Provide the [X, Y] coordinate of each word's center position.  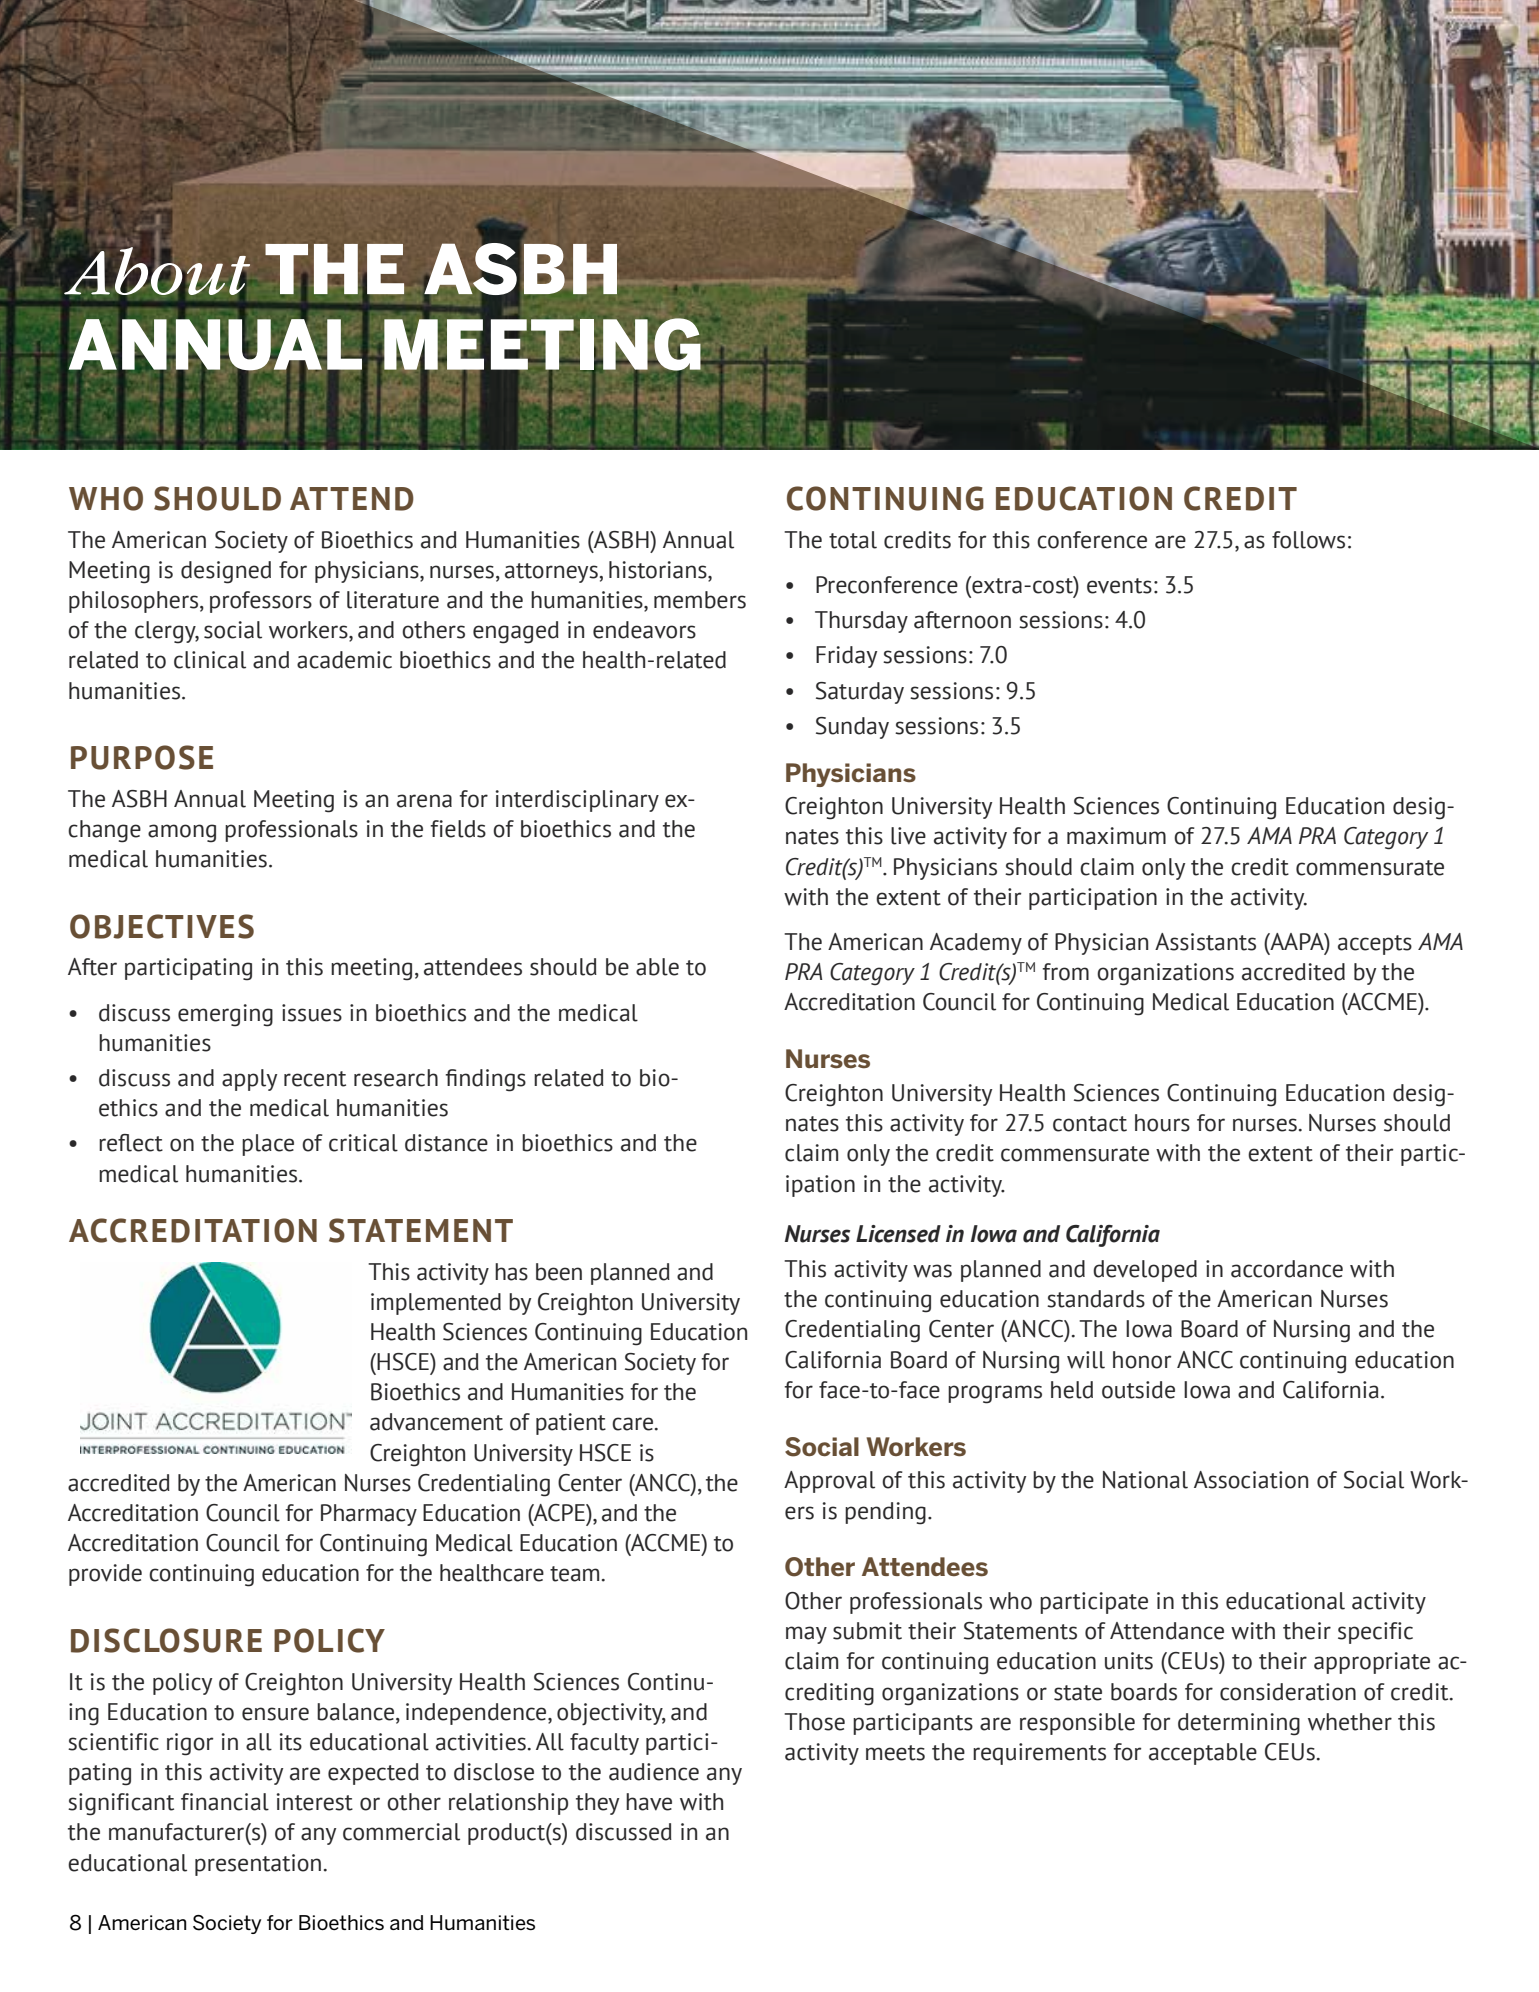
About [156, 271]
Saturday [860, 693]
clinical [210, 660]
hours [1162, 1123]
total [853, 540]
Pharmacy [369, 1515]
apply [249, 1080]
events [1119, 586]
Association [1251, 1480]
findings [485, 1080]
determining [1239, 1724]
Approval [829, 1482]
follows [1308, 540]
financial [225, 1802]
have [649, 1802]
